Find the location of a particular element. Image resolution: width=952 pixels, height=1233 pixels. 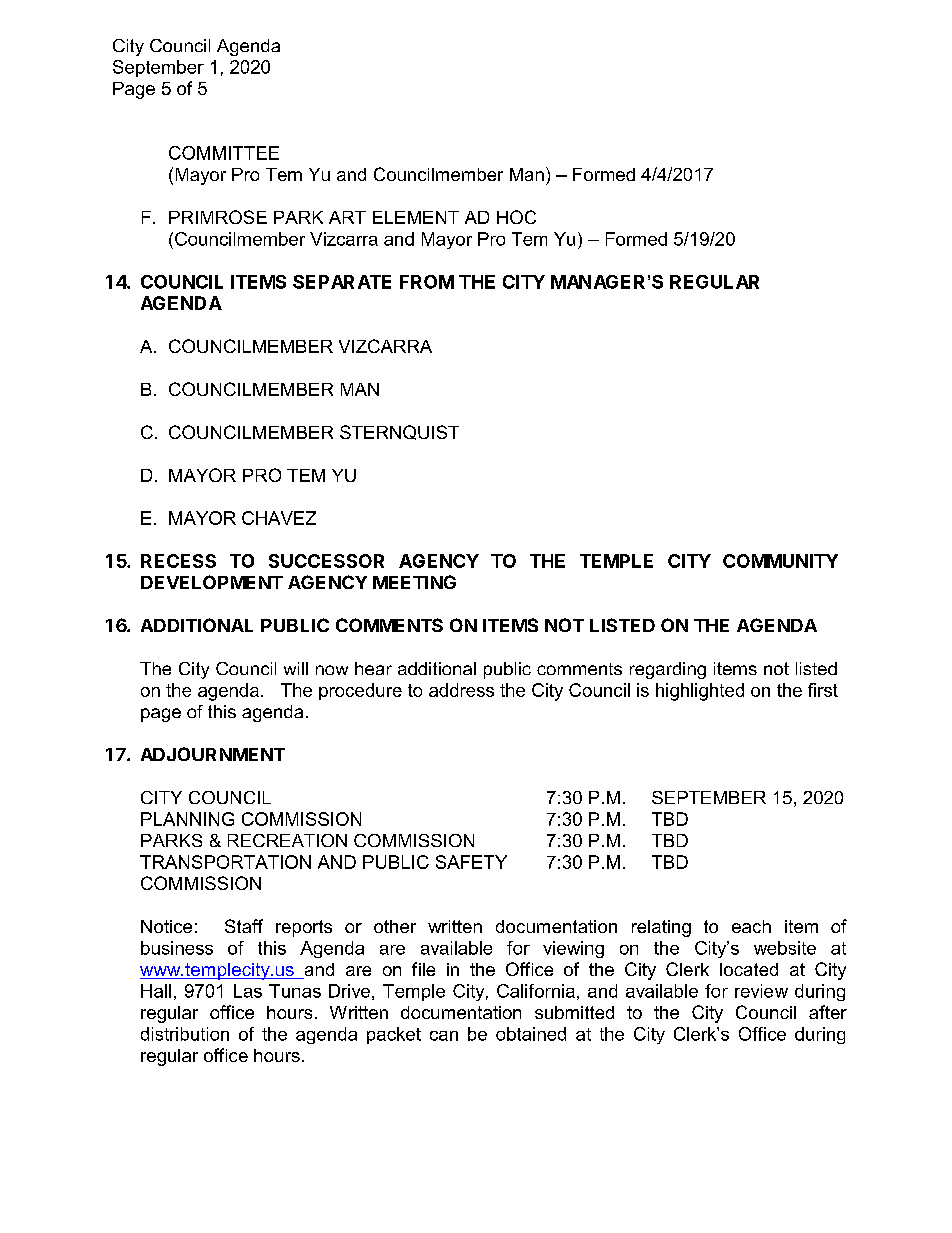

California is located at coordinates (536, 991).
